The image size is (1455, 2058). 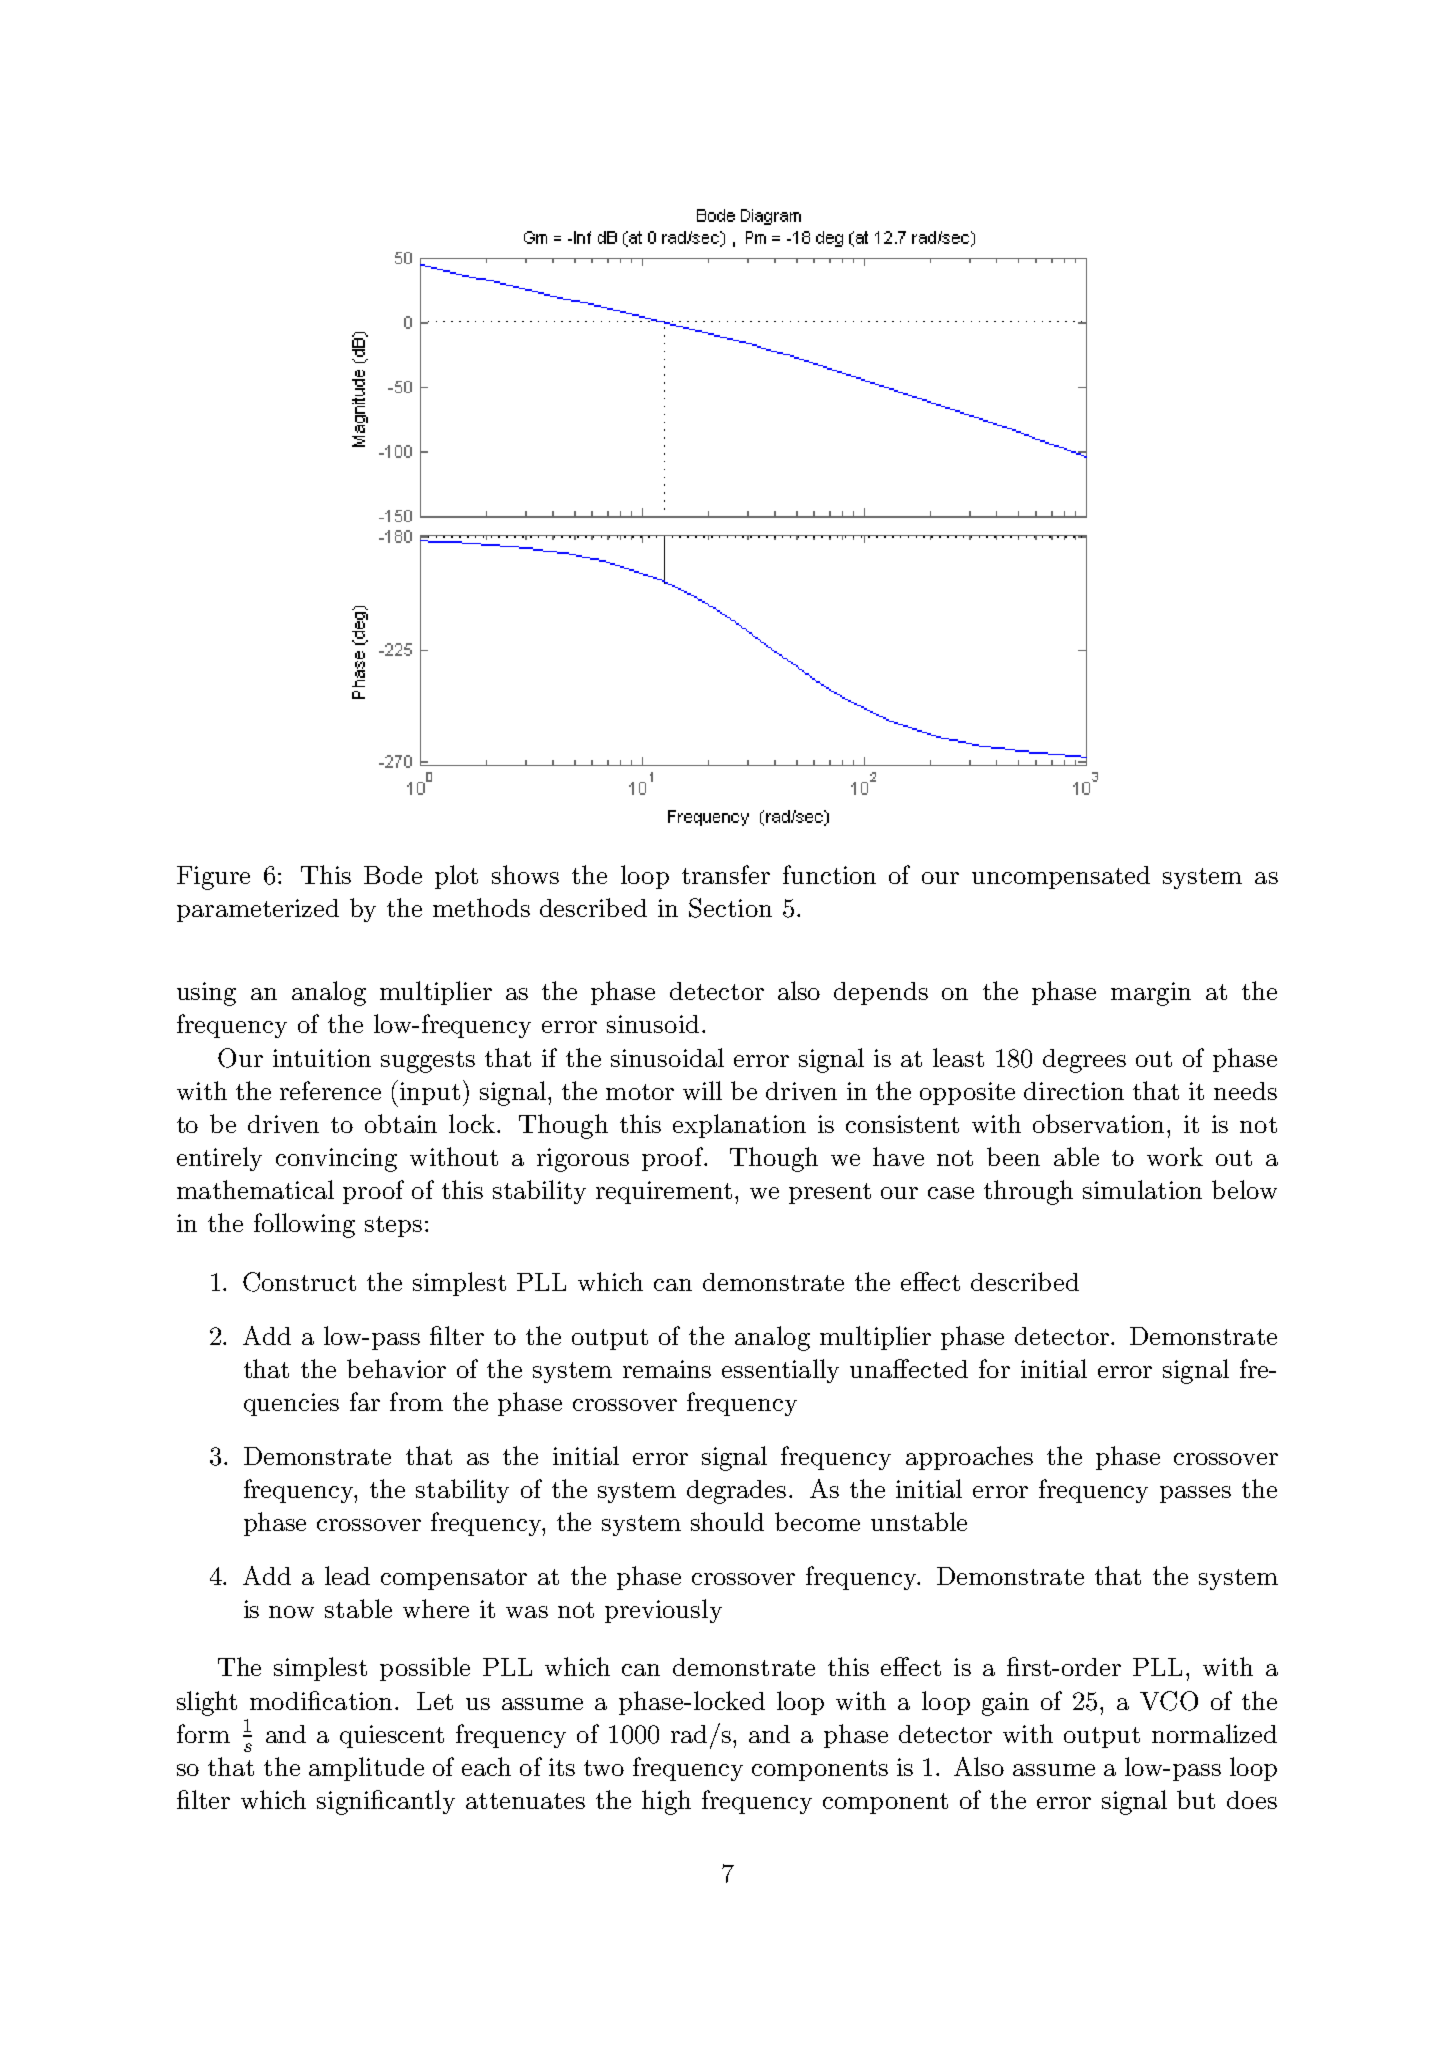 I want to click on essentially, so click(x=780, y=1371).
